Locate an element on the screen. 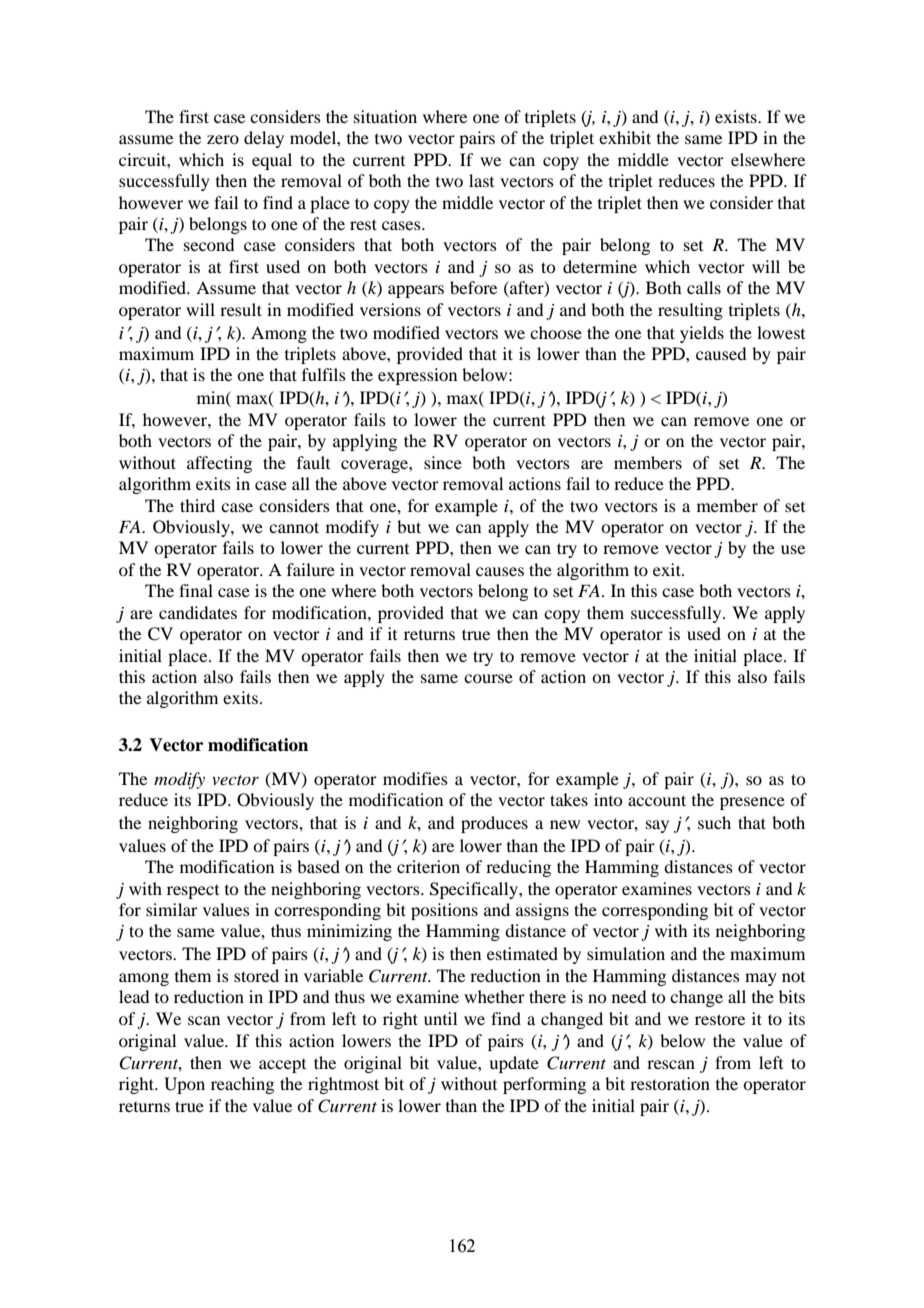 This screenshot has height=1308, width=924. candidates is located at coordinates (198, 612).
